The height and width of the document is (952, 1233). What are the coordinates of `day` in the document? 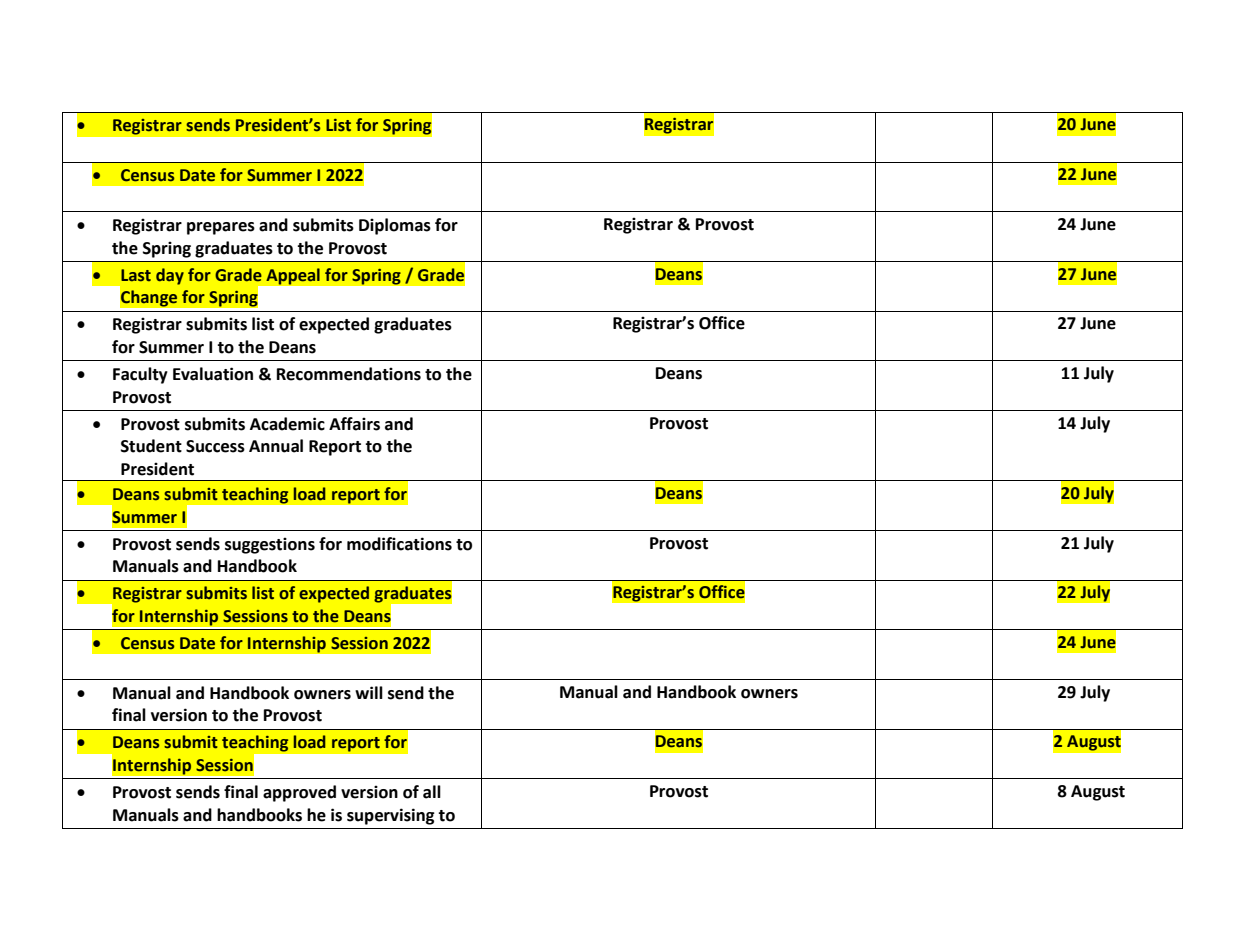 It's located at (170, 276).
